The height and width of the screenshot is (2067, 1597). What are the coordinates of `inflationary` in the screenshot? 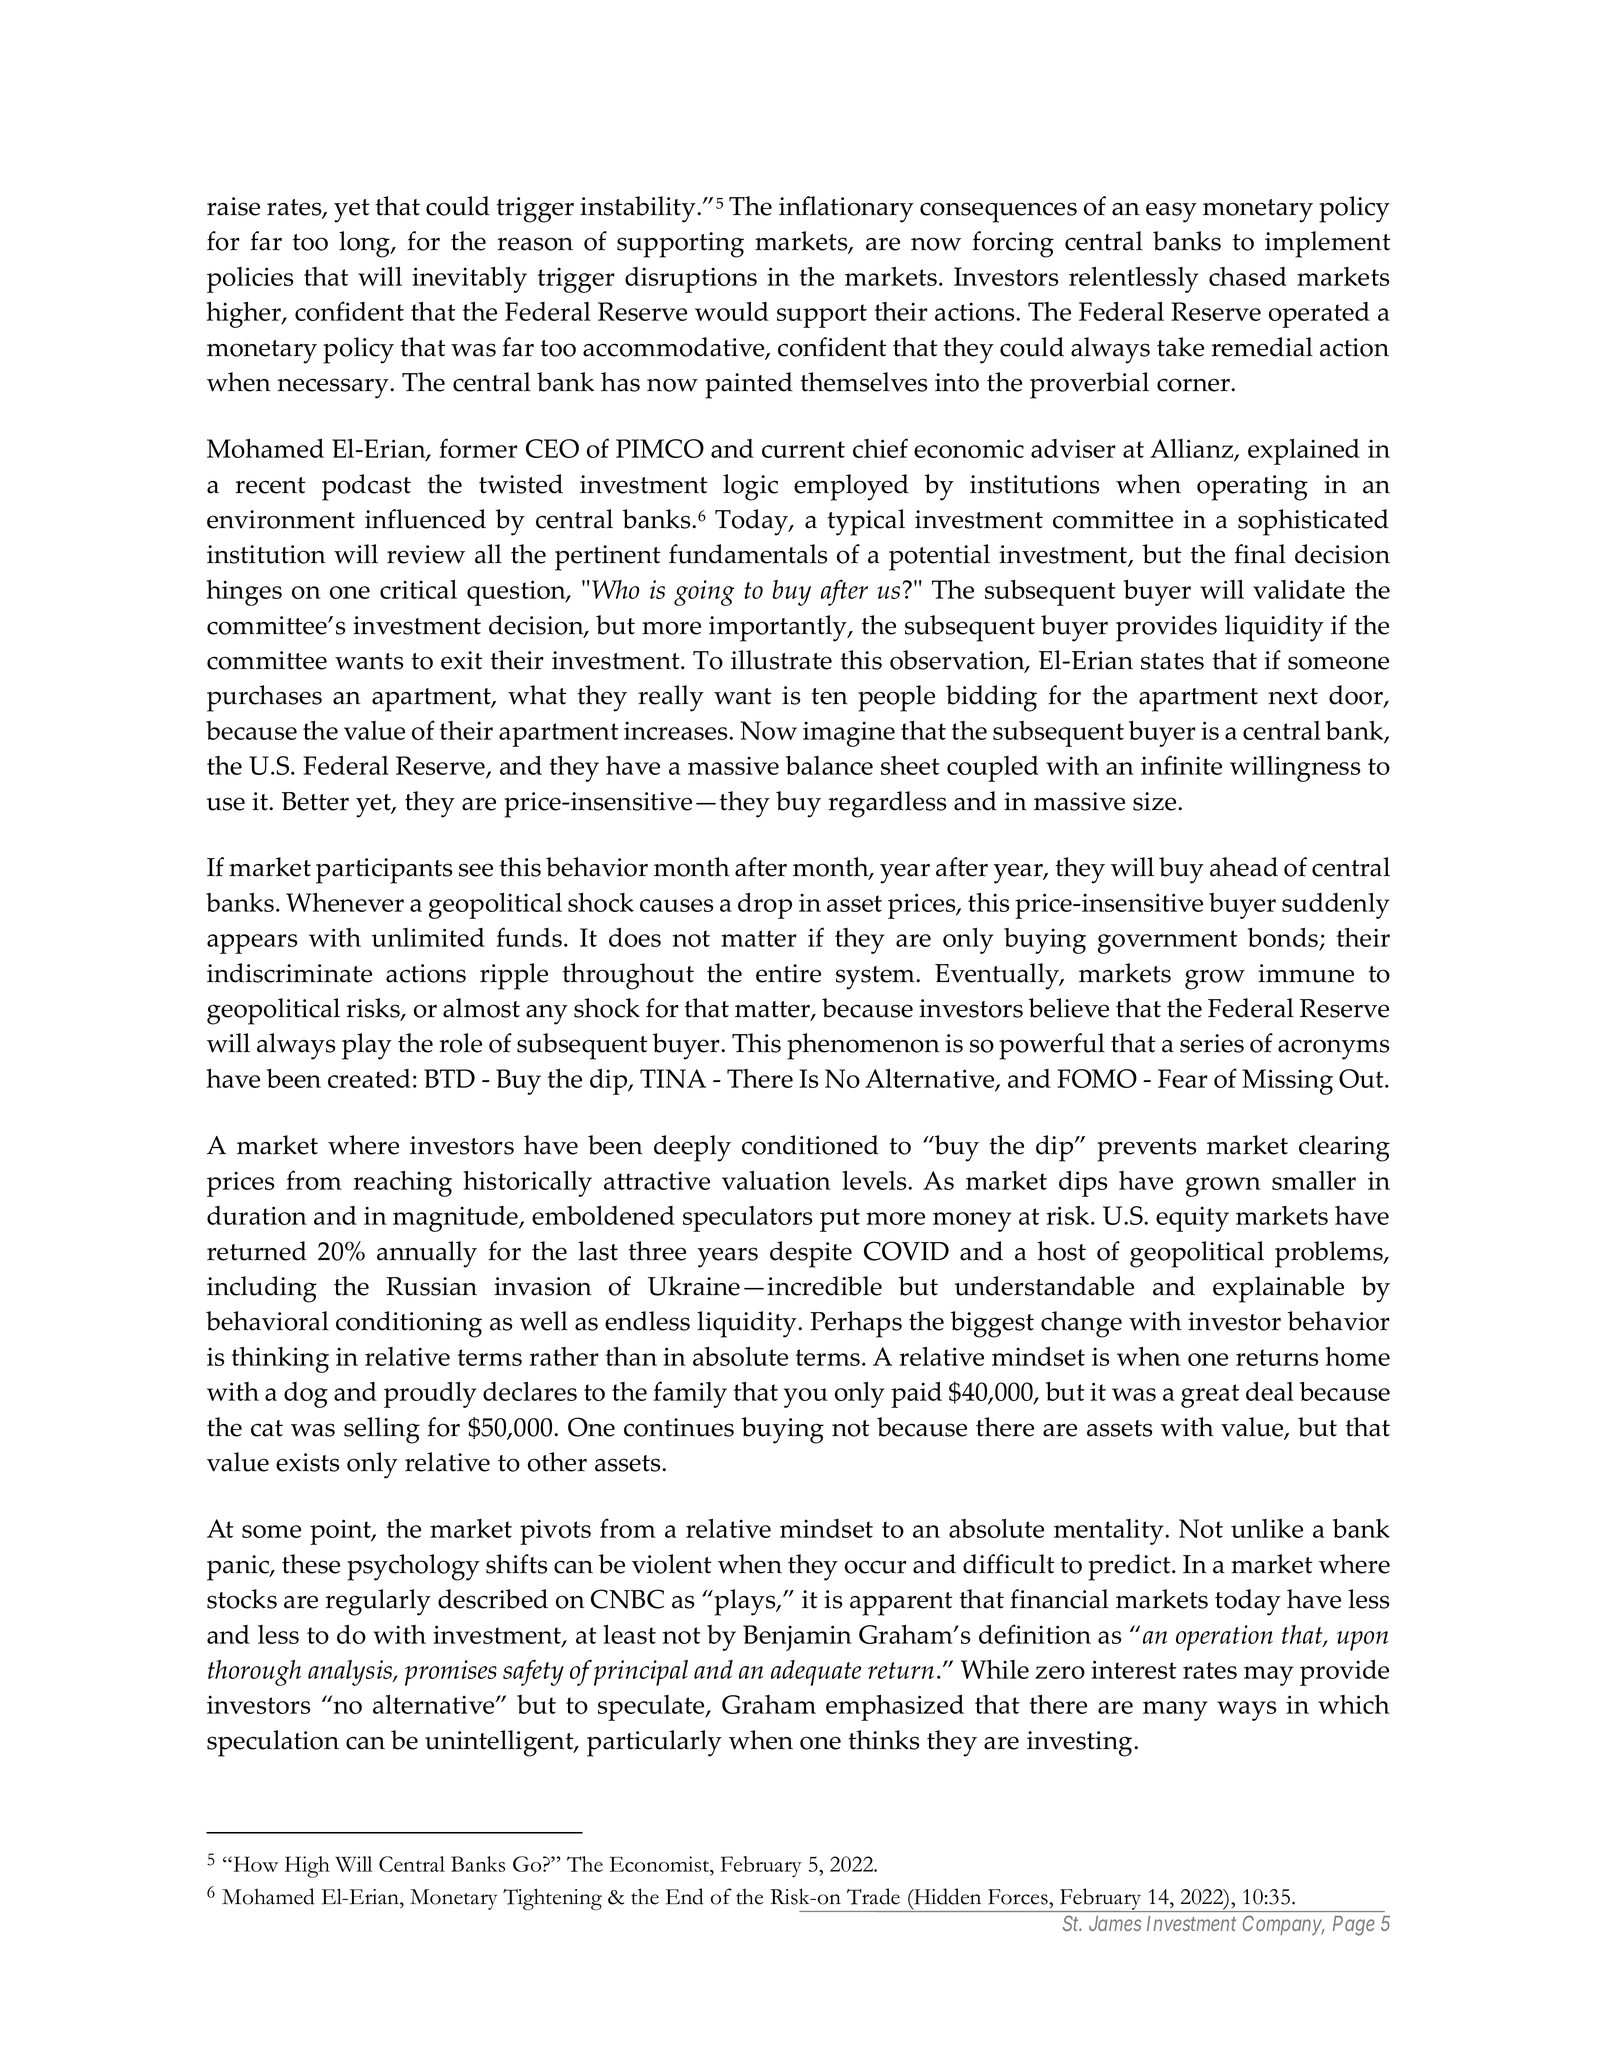 It's located at (846, 209).
